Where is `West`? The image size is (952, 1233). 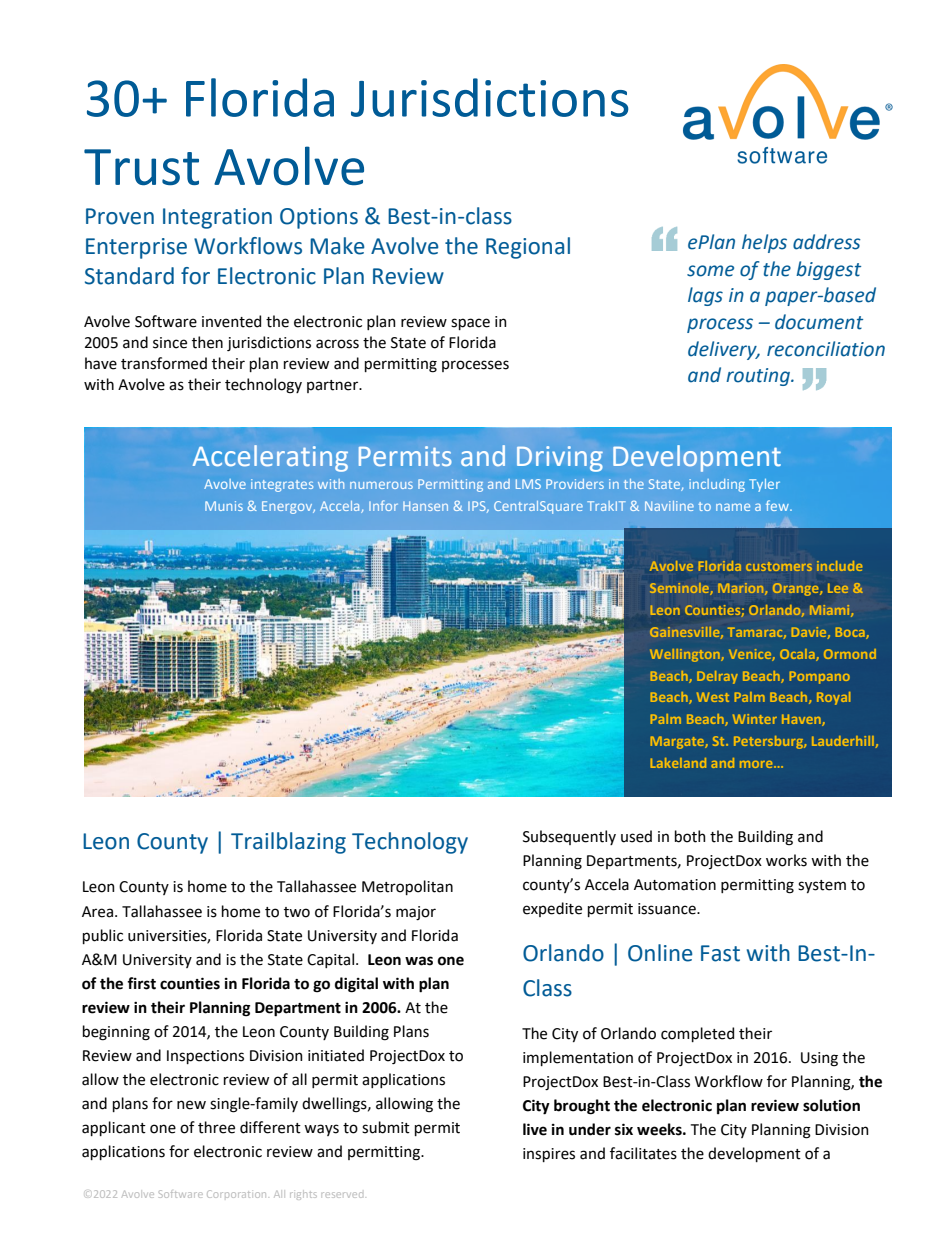
West is located at coordinates (713, 697).
